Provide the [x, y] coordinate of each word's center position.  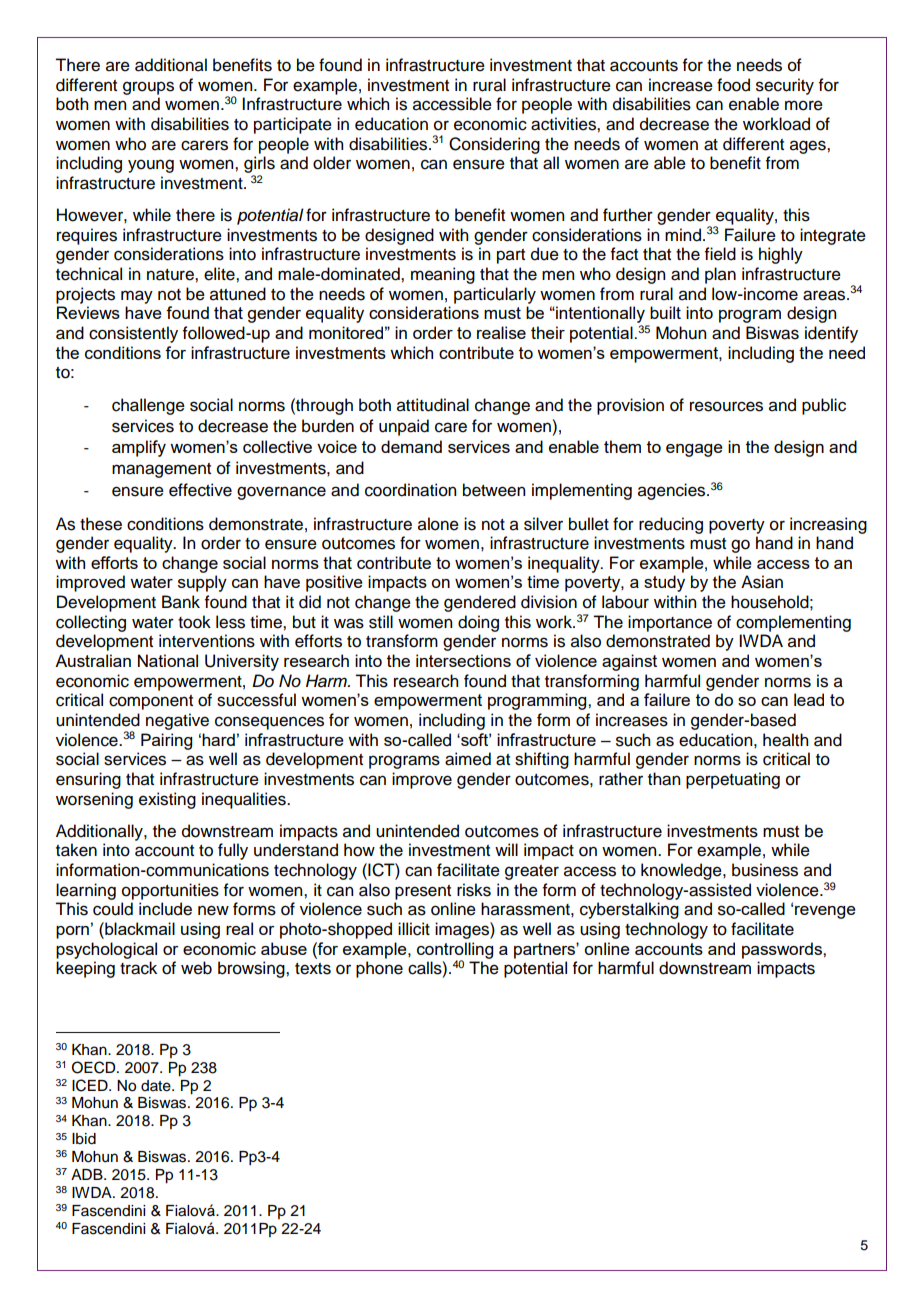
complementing [793, 623]
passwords [783, 950]
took [194, 622]
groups [148, 88]
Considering [494, 145]
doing [478, 623]
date [157, 1086]
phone [379, 969]
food [733, 85]
